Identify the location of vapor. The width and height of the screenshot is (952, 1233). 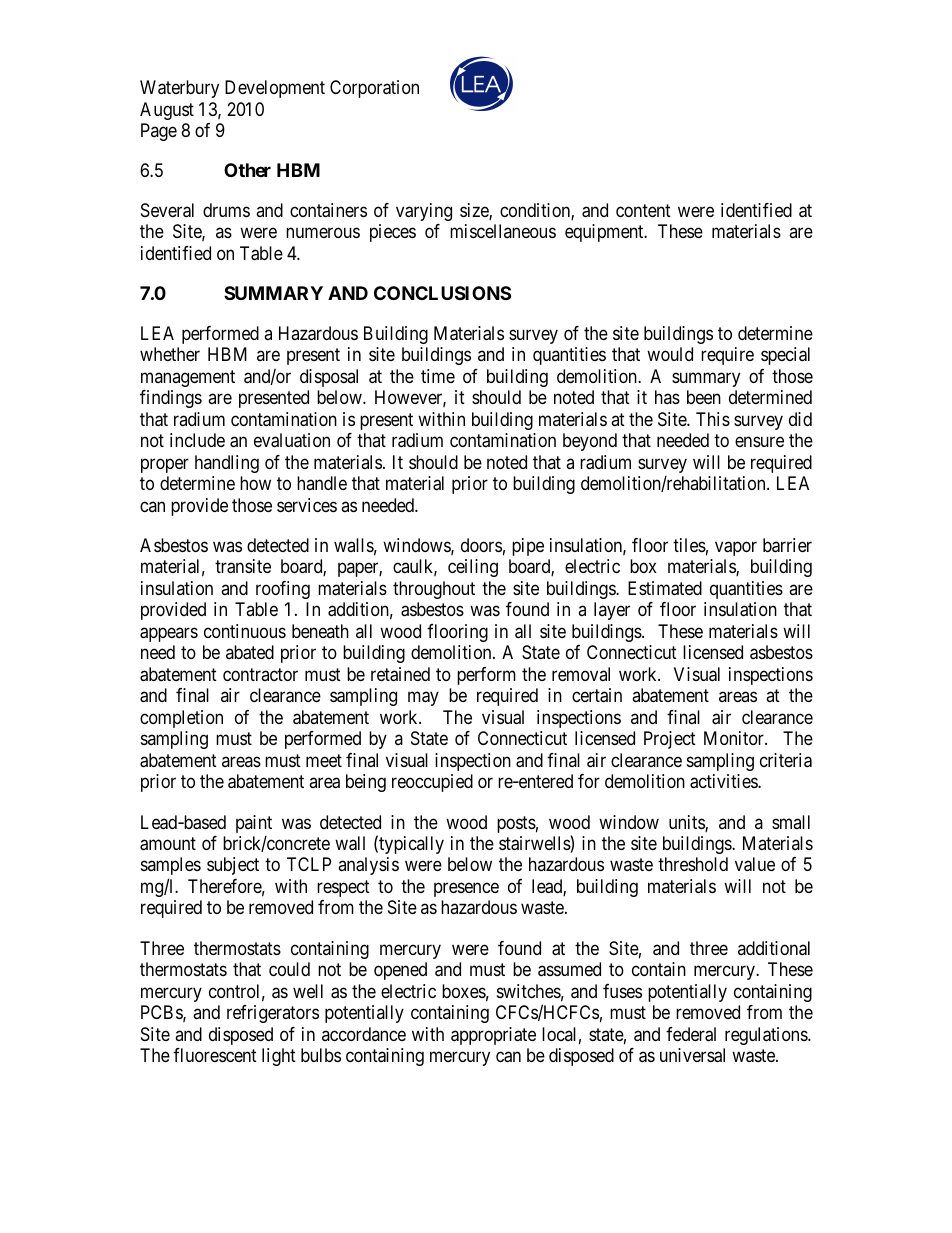
(736, 548).
